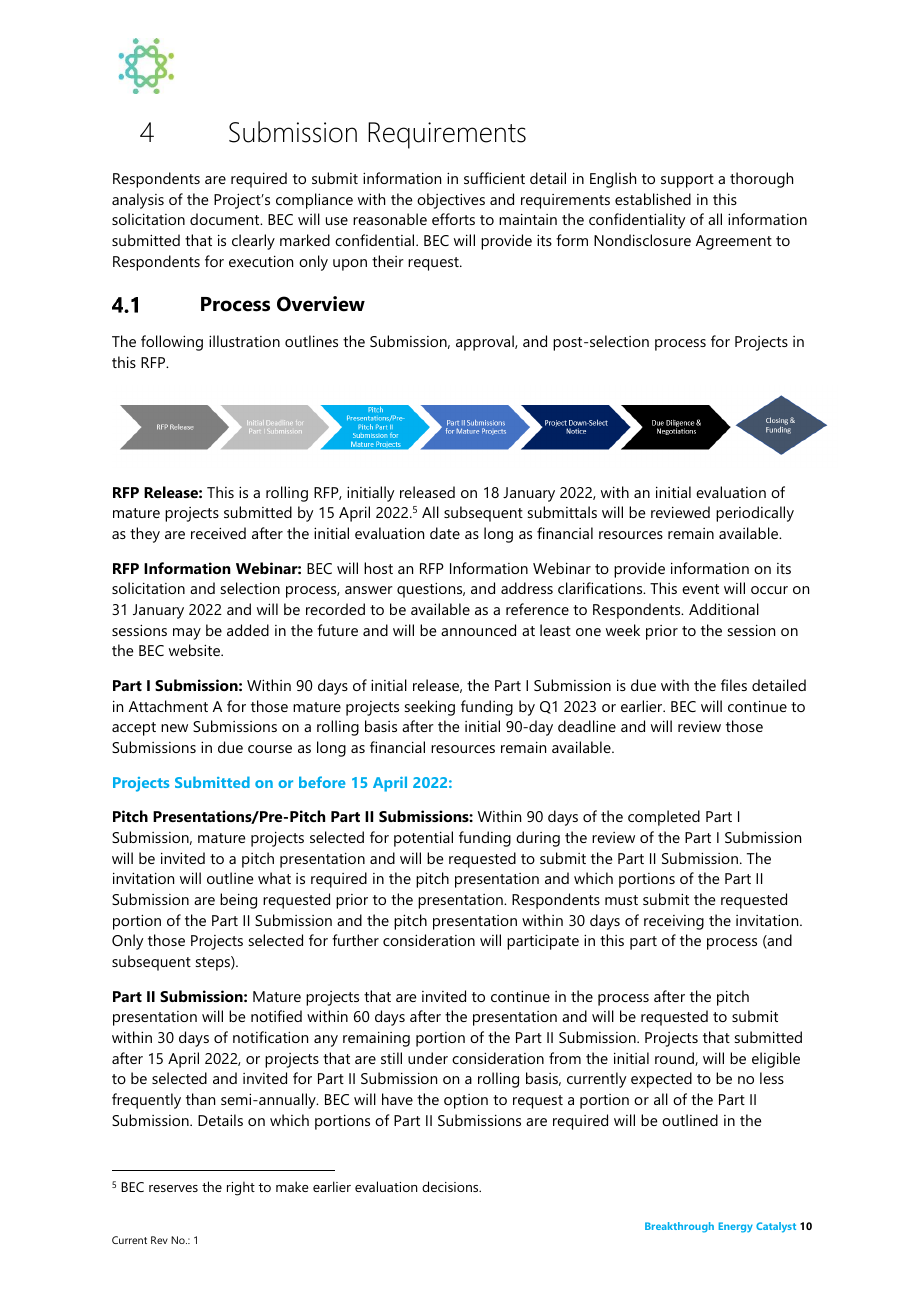 The height and width of the screenshot is (1308, 924). I want to click on completed, so click(664, 818).
